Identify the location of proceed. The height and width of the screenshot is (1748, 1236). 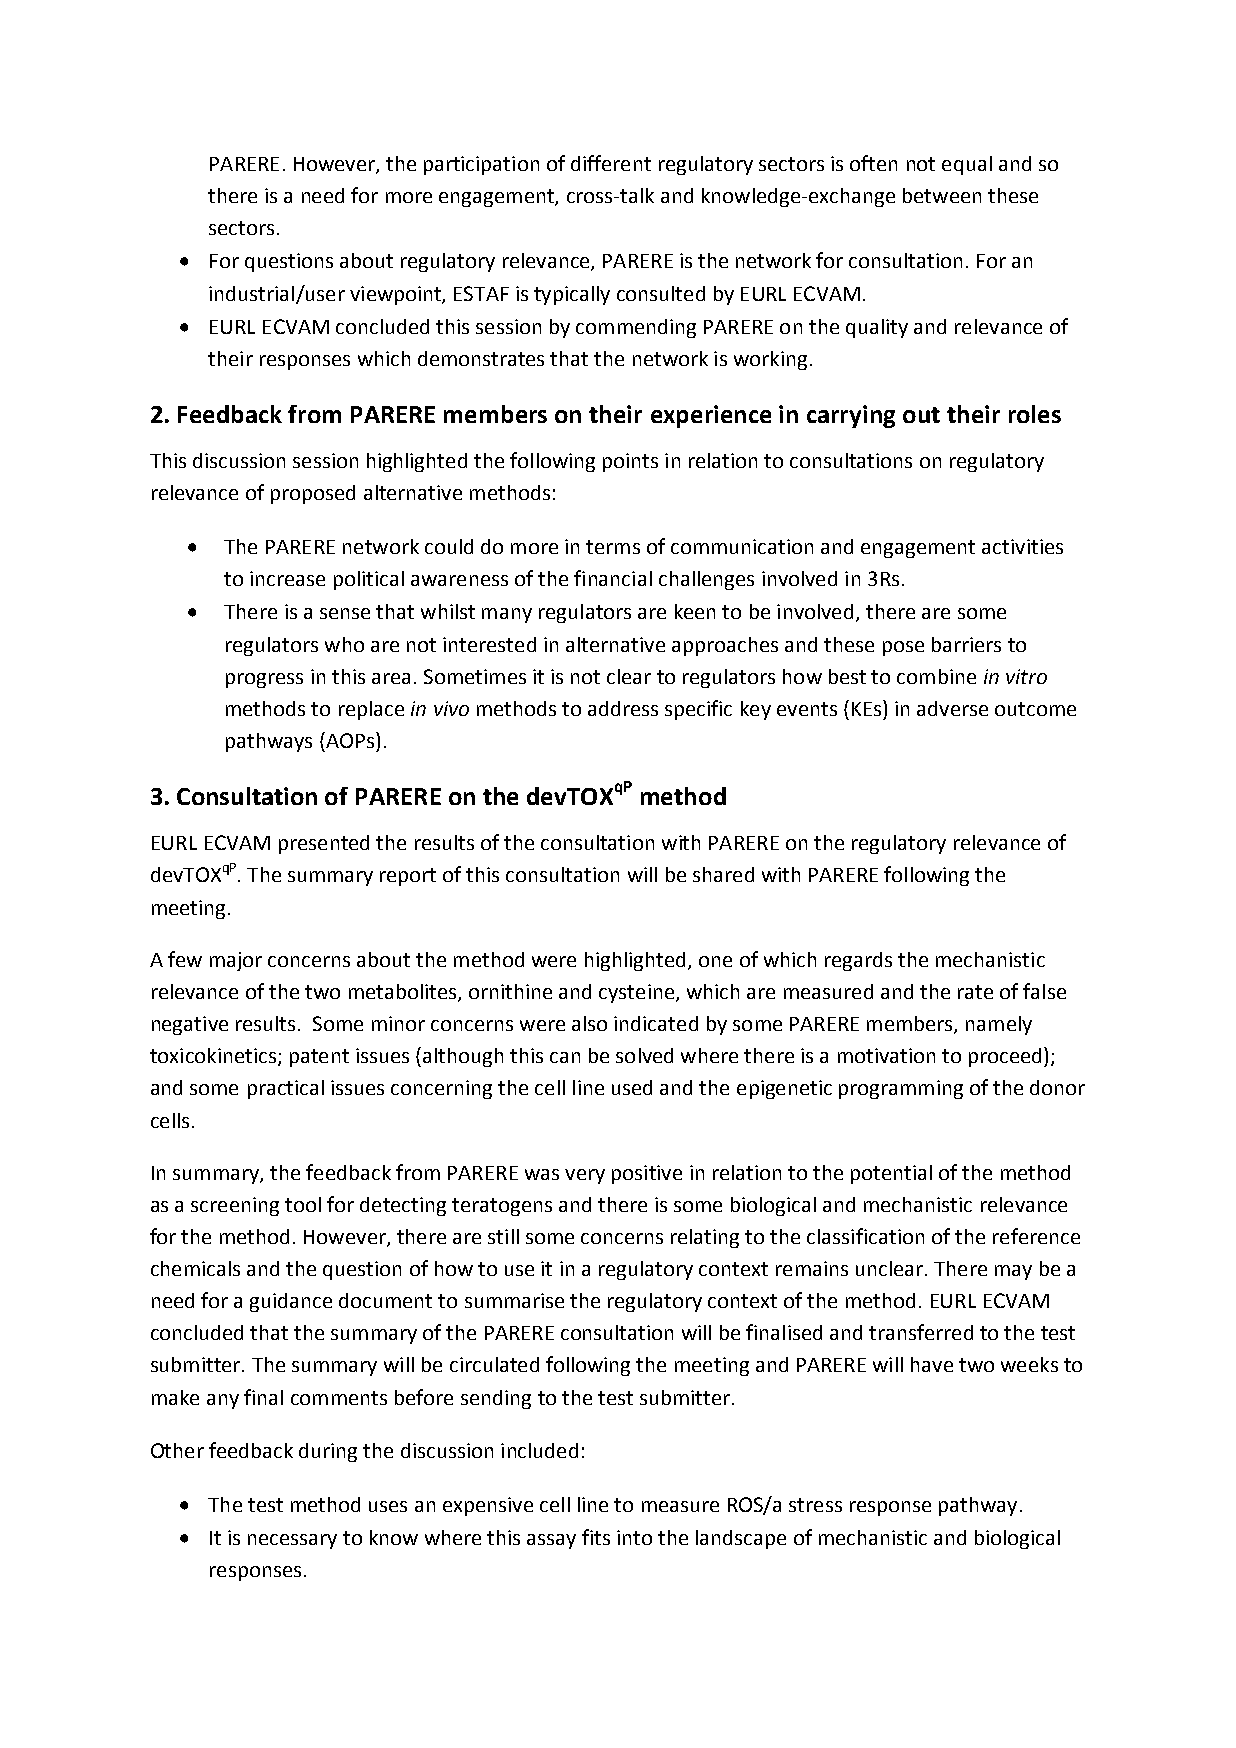
(1005, 1057).
